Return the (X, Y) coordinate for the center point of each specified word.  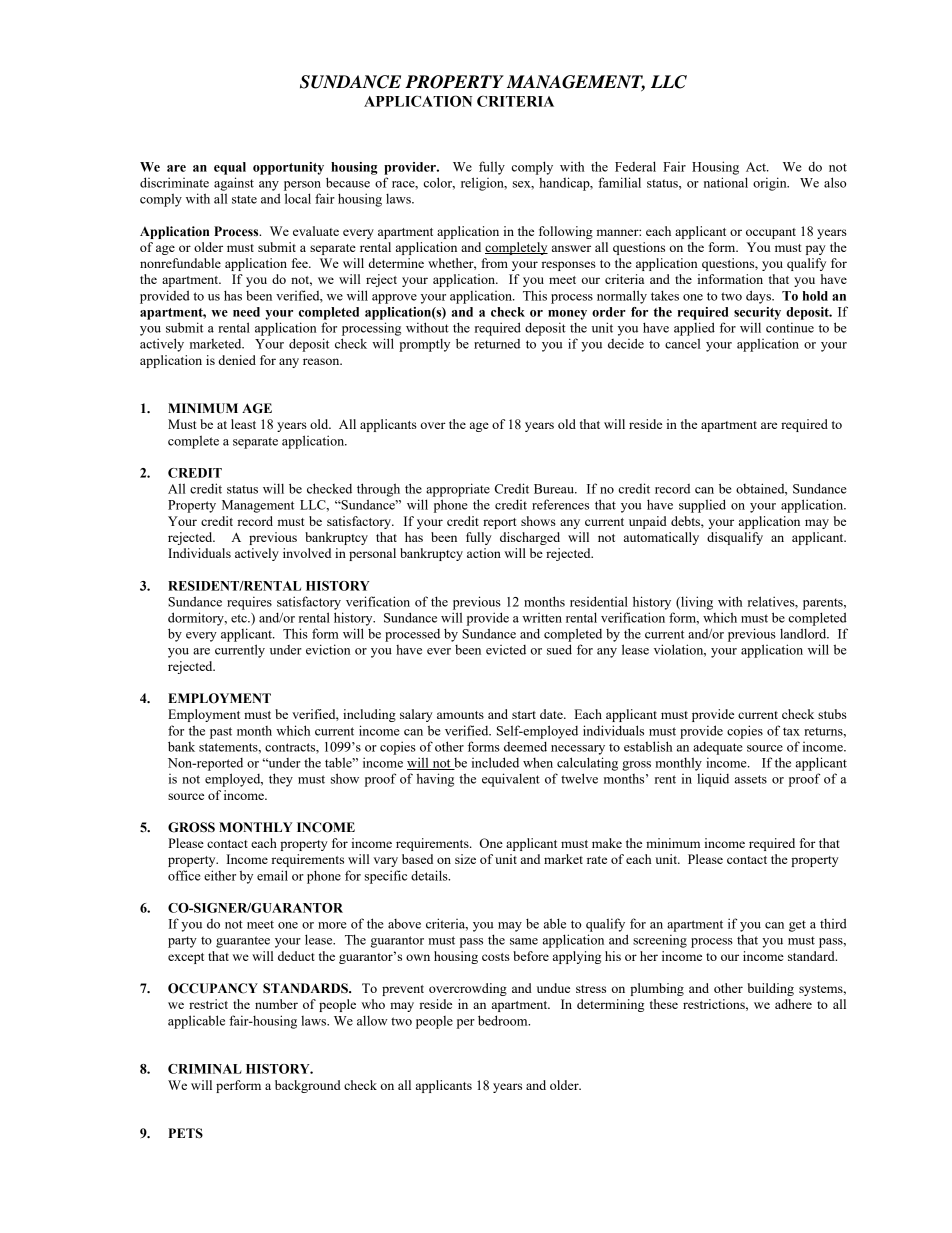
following (566, 232)
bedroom (504, 1020)
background (308, 1086)
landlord (804, 633)
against (234, 184)
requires (249, 603)
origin (771, 184)
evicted (506, 650)
